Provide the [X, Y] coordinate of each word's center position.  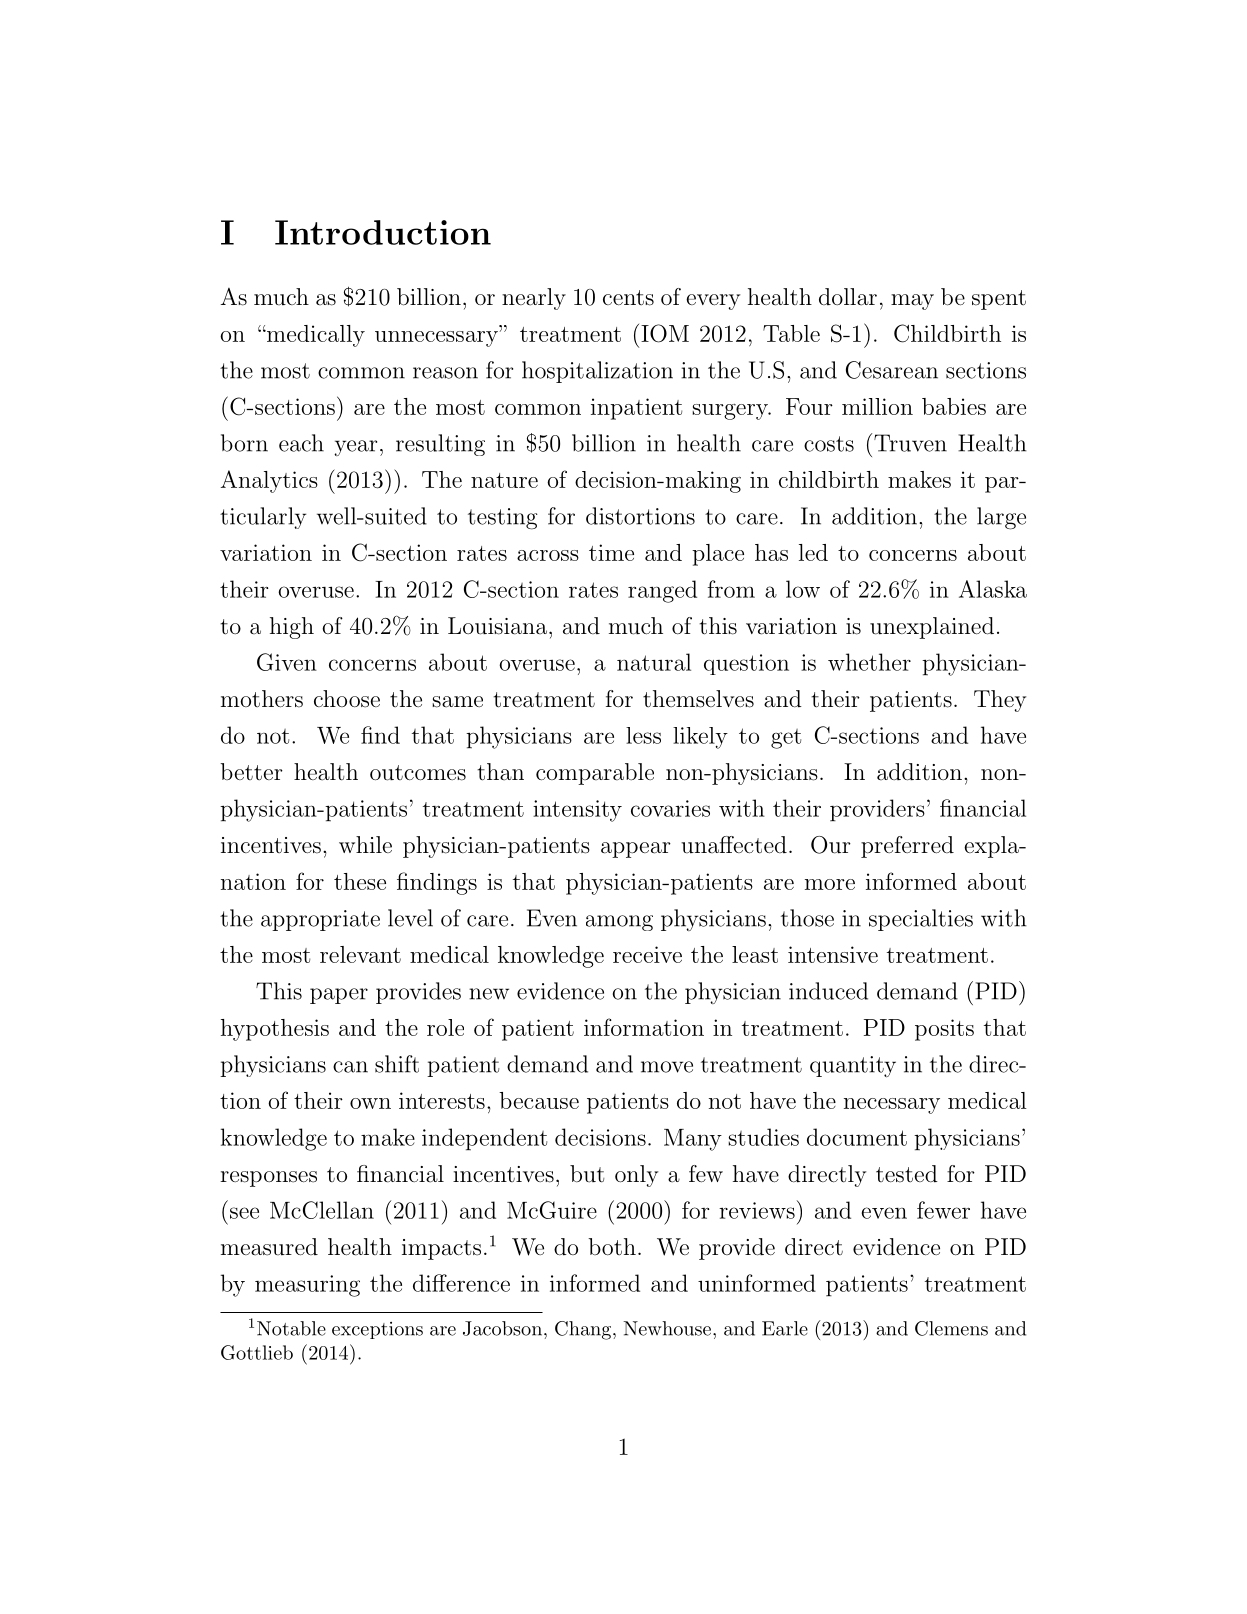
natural [654, 662]
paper [339, 996]
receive [647, 954]
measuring [307, 1286]
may [912, 302]
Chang [583, 1330]
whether [869, 662]
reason [445, 373]
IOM [665, 333]
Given [287, 662]
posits [944, 1030]
